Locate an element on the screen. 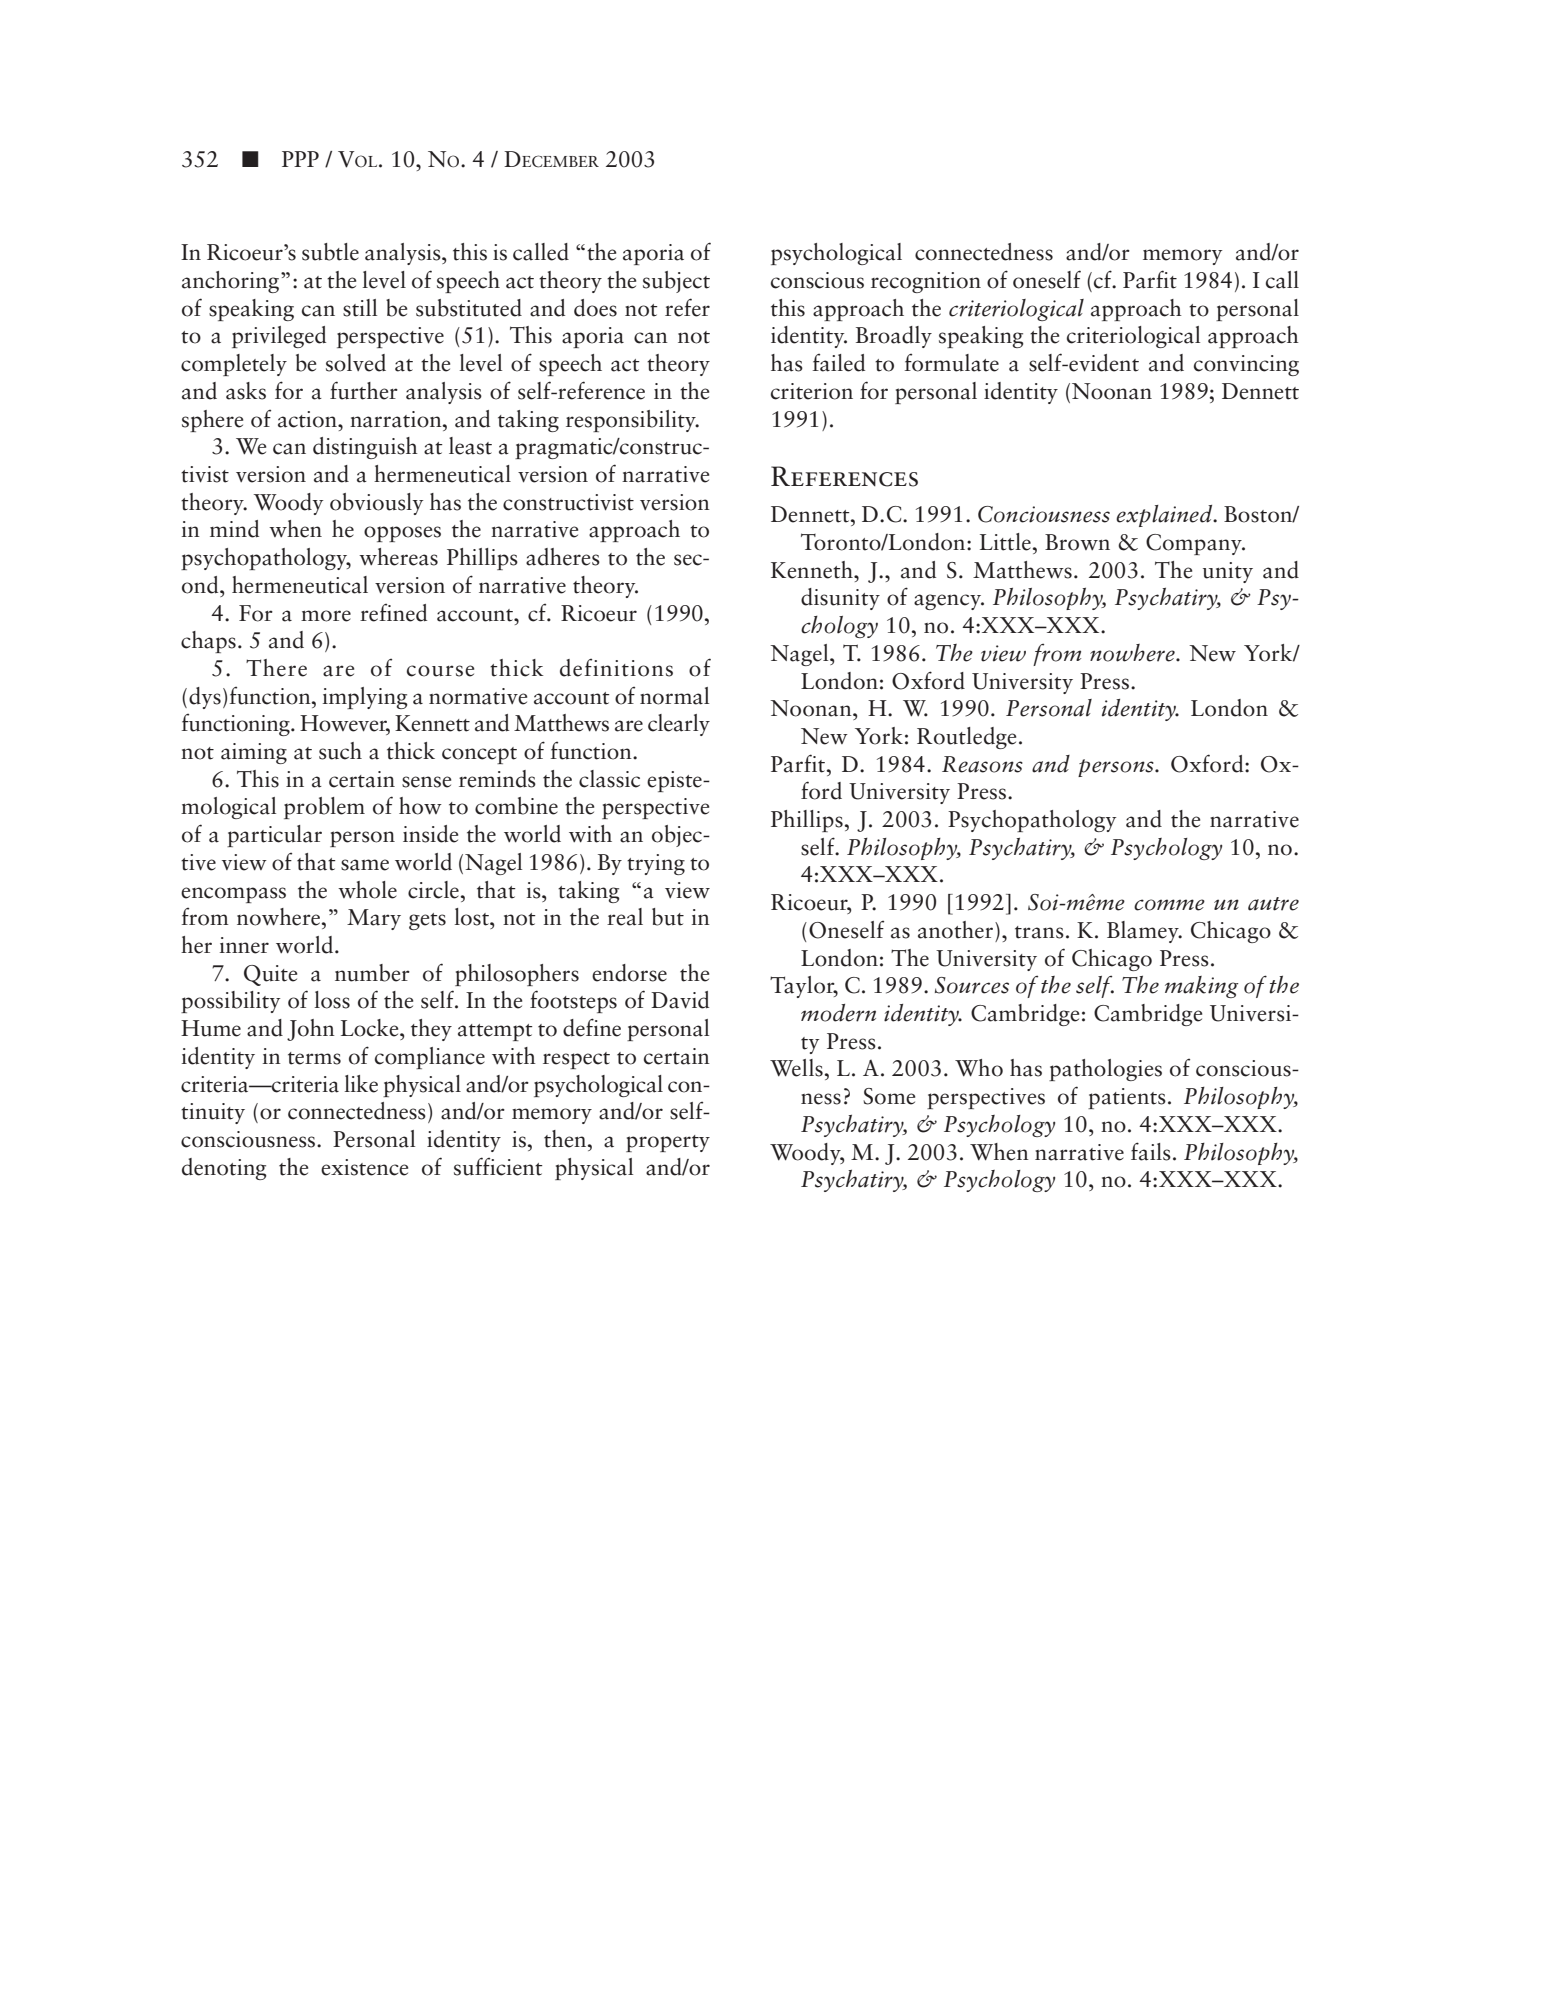 The image size is (1541, 1995). criterion is located at coordinates (812, 391).
